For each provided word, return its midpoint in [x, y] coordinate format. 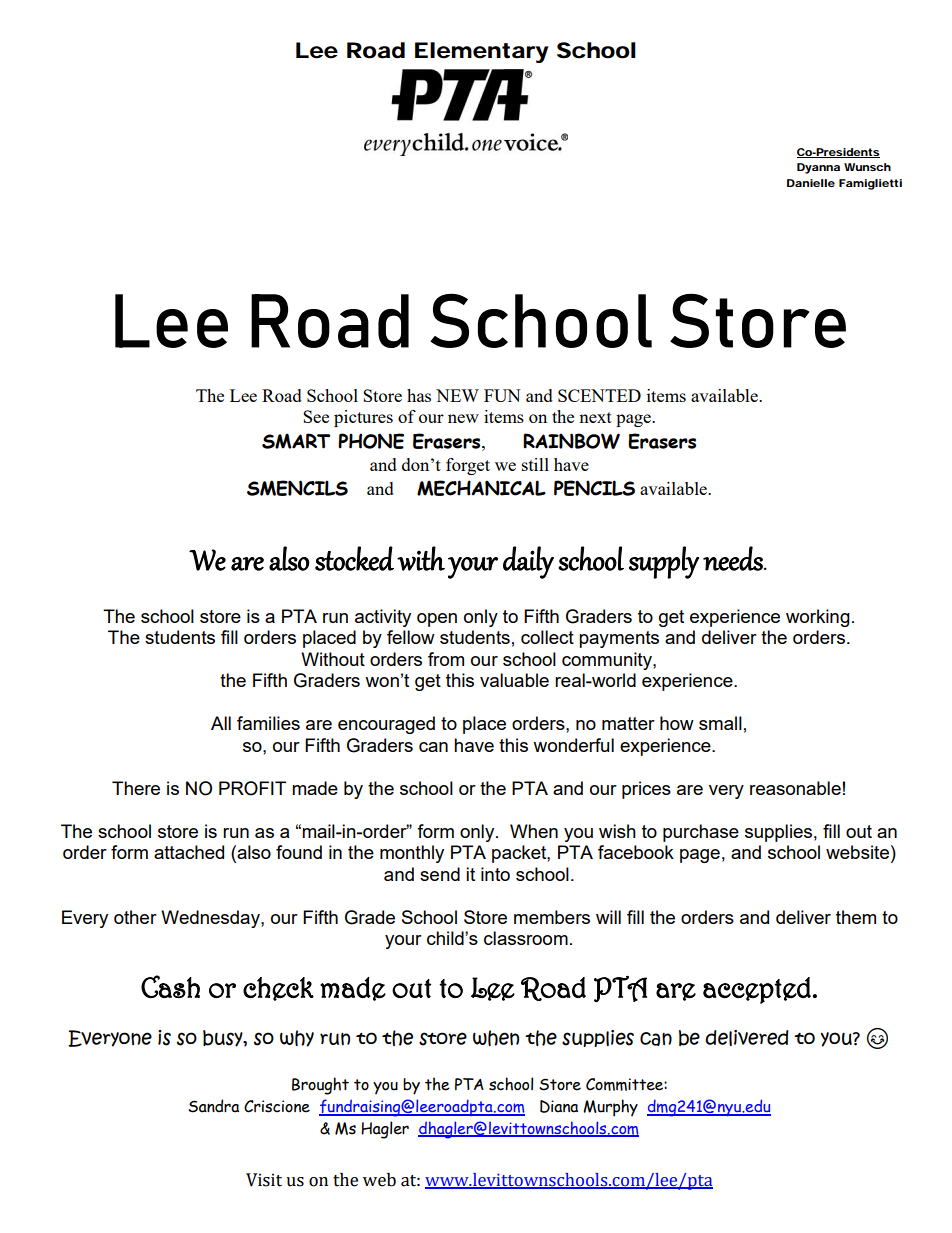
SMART [296, 441]
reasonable [795, 788]
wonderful [573, 745]
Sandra [213, 1106]
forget [468, 466]
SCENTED [599, 395]
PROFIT [252, 788]
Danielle [811, 183]
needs [734, 558]
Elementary [481, 52]
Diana [559, 1106]
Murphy [610, 1108]
